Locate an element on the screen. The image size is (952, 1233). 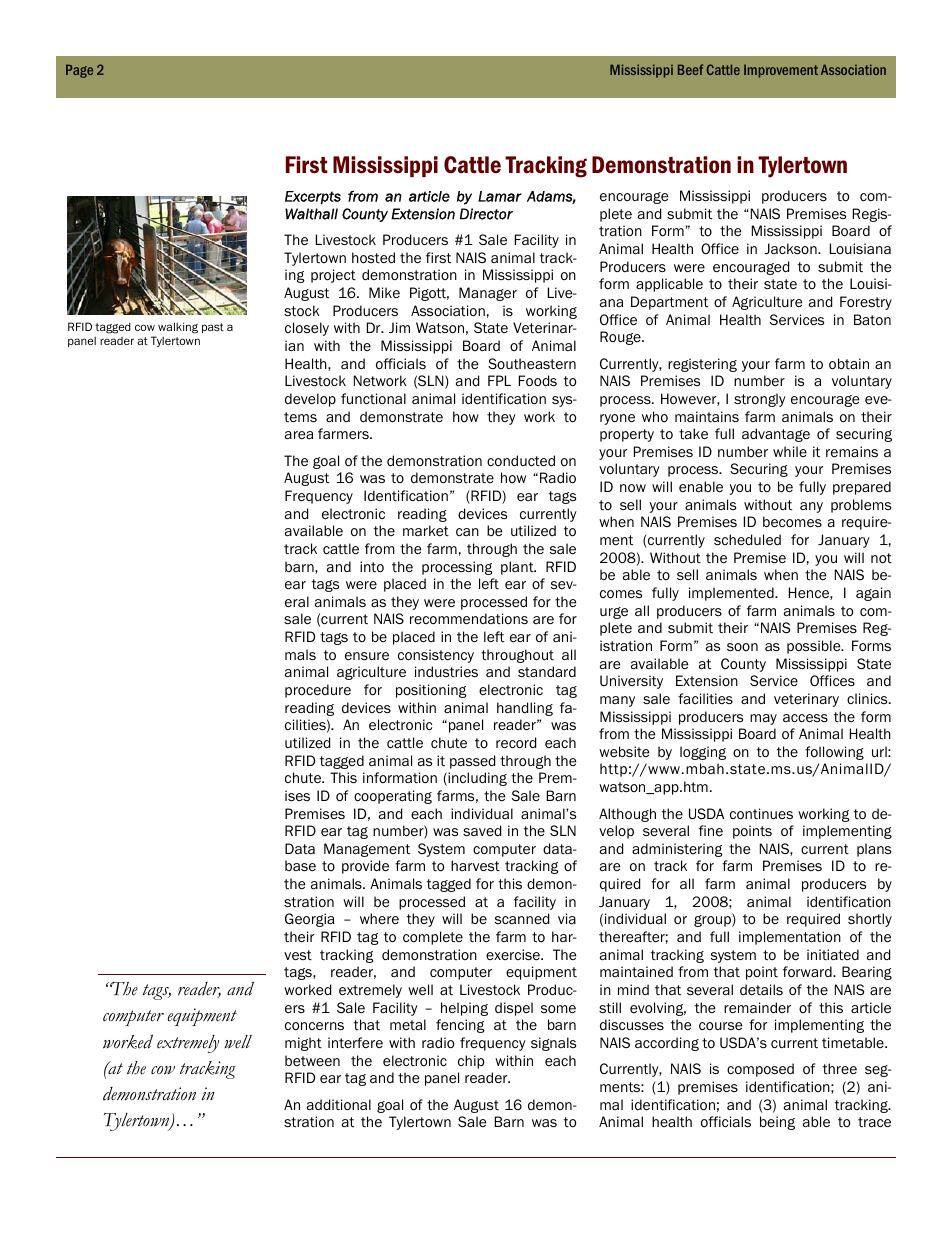
Lamar is located at coordinates (500, 196).
